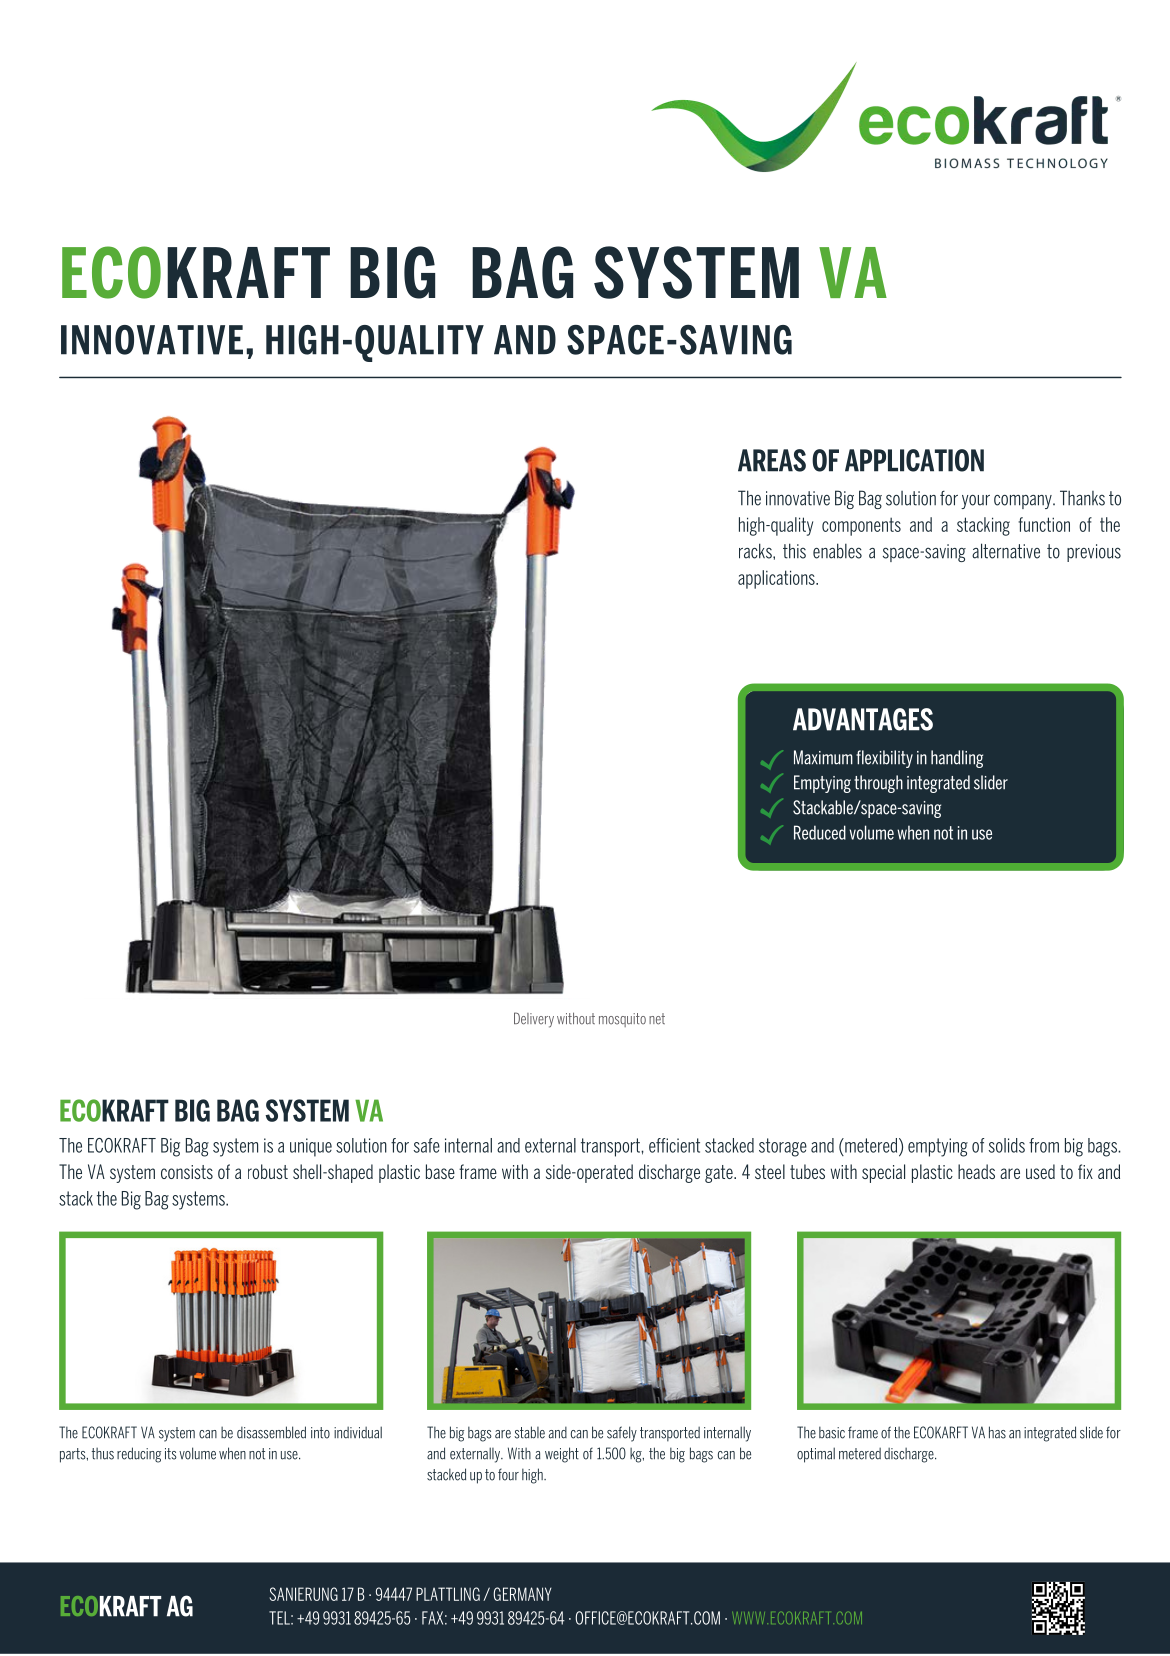 Image resolution: width=1170 pixels, height=1656 pixels. I want to click on gate, so click(720, 1174).
